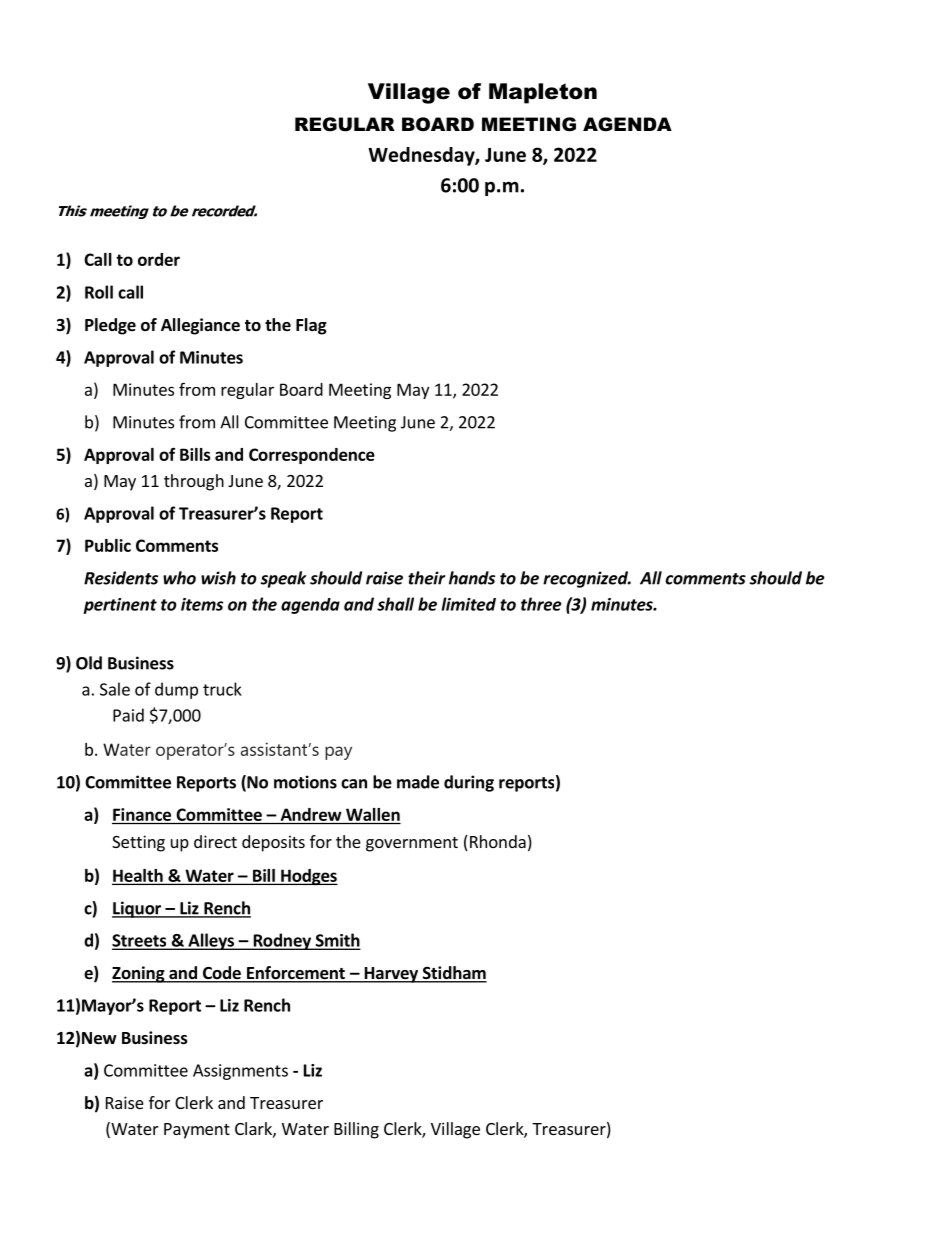 The image size is (952, 1233). Describe the element at coordinates (128, 715) in the screenshot. I see `Paid` at that location.
